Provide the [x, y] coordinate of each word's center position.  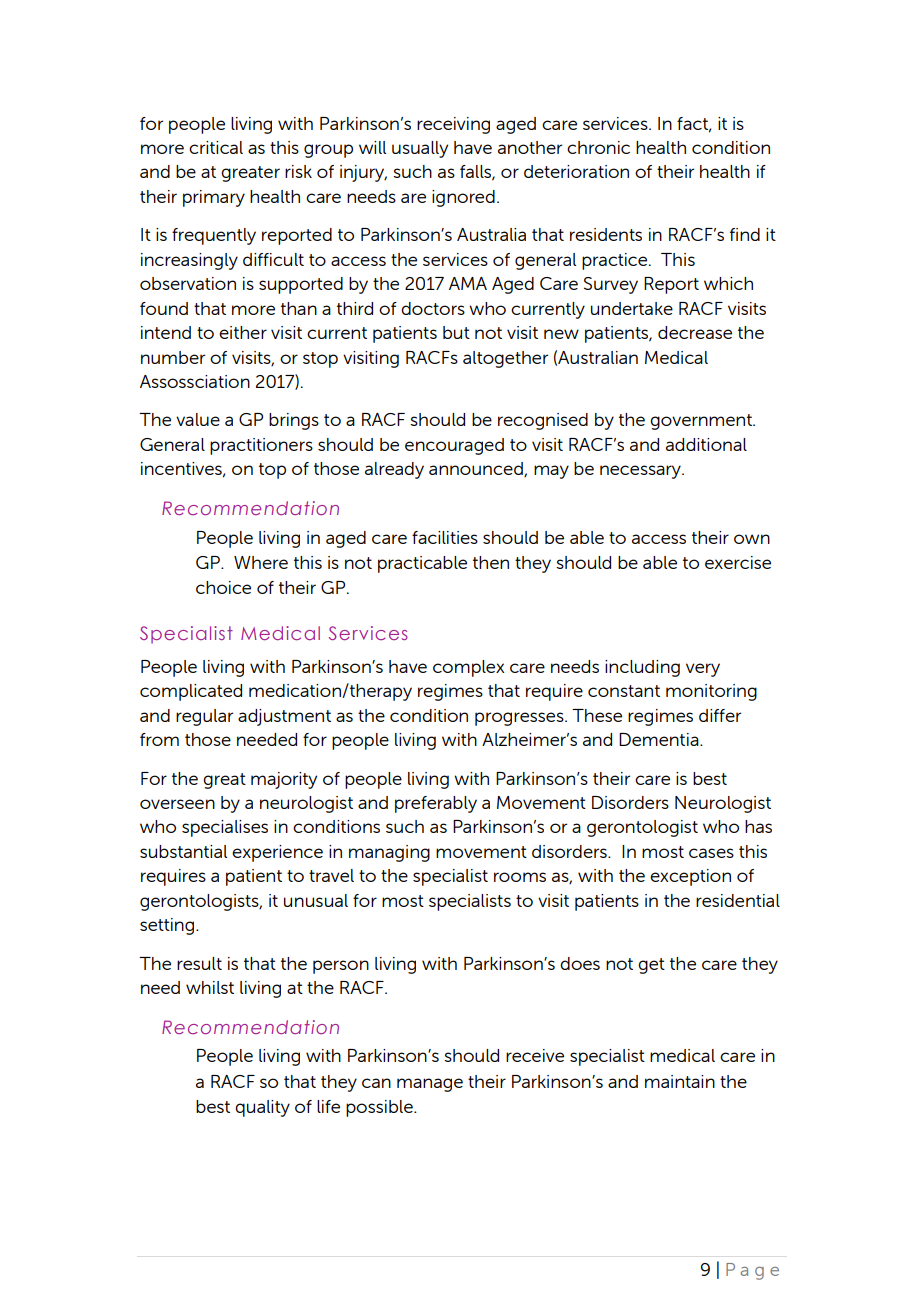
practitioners [261, 446]
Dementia [660, 739]
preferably [436, 804]
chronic [598, 147]
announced [477, 469]
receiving [453, 125]
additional [706, 444]
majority [284, 780]
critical [216, 147]
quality [262, 1108]
